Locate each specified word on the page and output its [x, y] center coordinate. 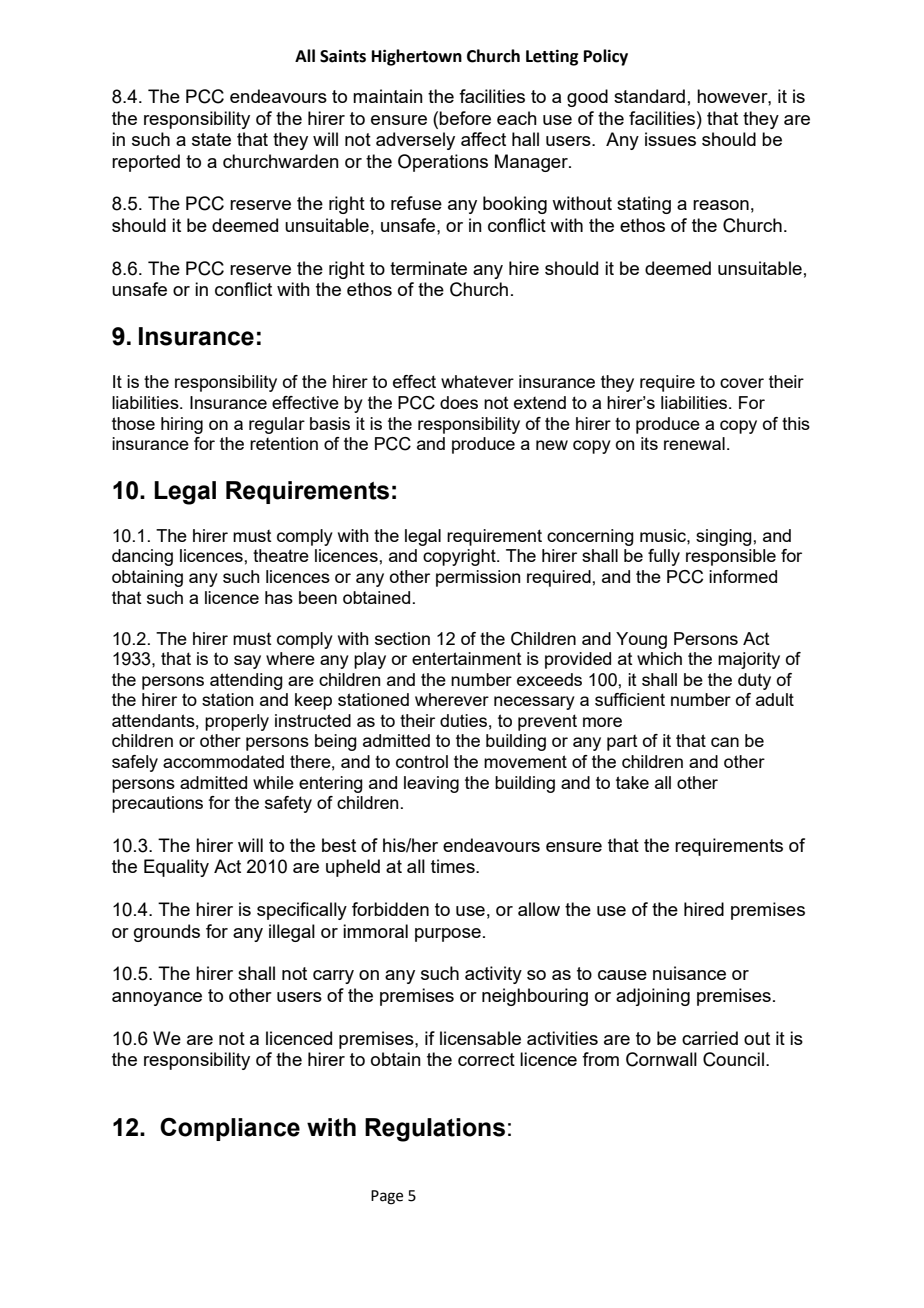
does [459, 402]
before [465, 118]
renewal [694, 443]
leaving [431, 784]
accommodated [223, 761]
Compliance [230, 1129]
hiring [182, 425]
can [725, 742]
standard [649, 96]
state [211, 139]
